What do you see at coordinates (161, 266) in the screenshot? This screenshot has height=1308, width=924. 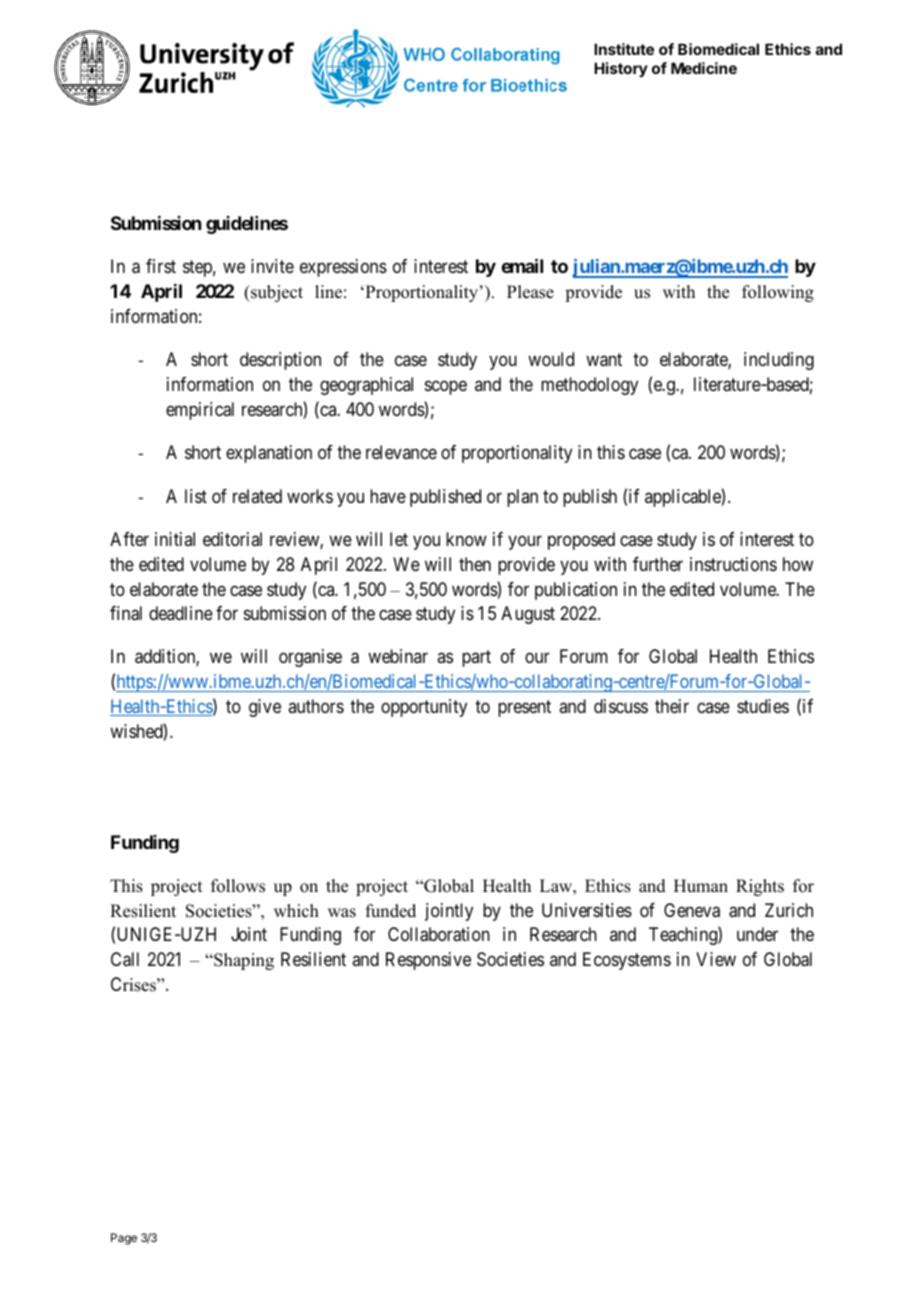 I see `first` at bounding box center [161, 266].
